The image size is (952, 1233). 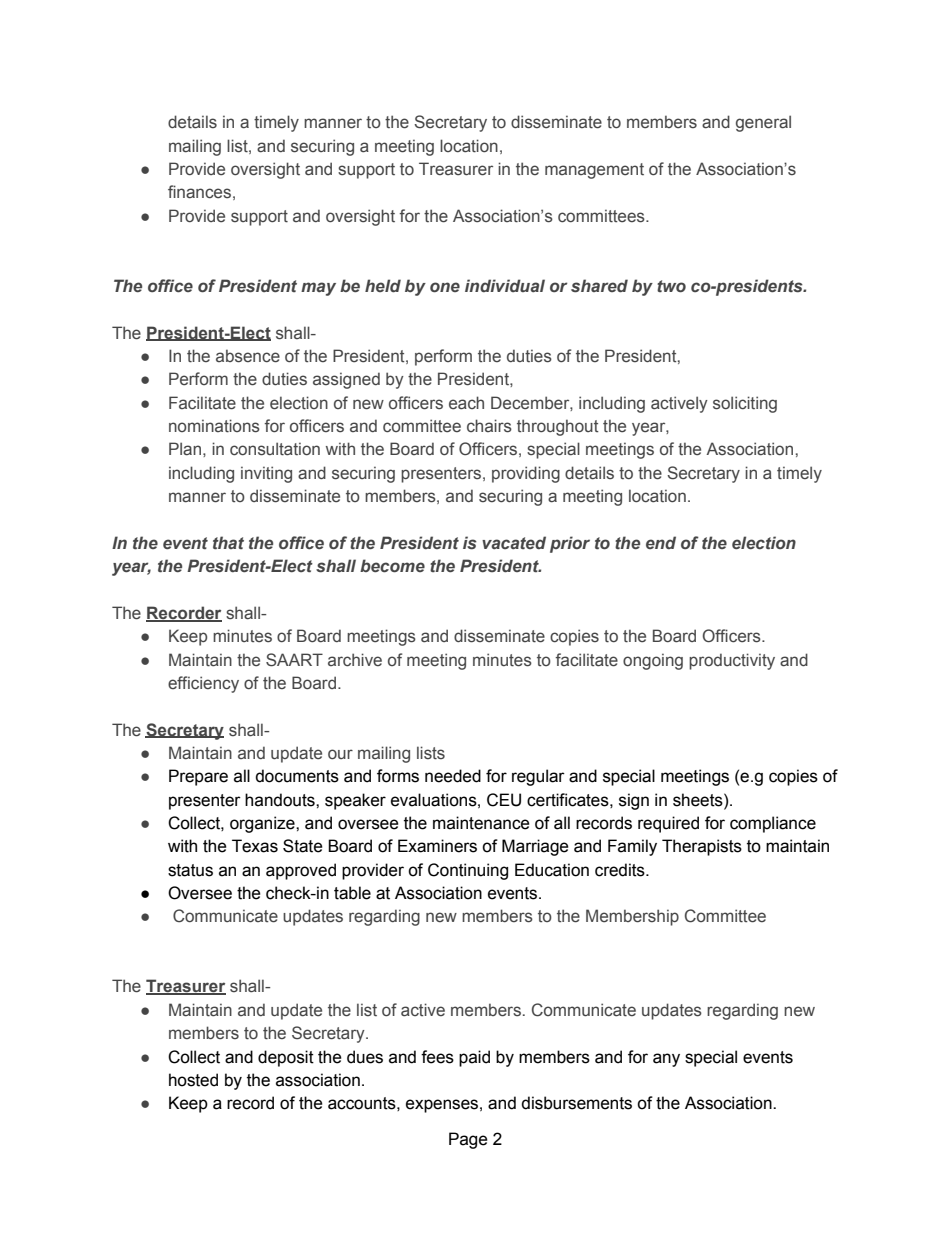 I want to click on vacated, so click(x=514, y=542).
